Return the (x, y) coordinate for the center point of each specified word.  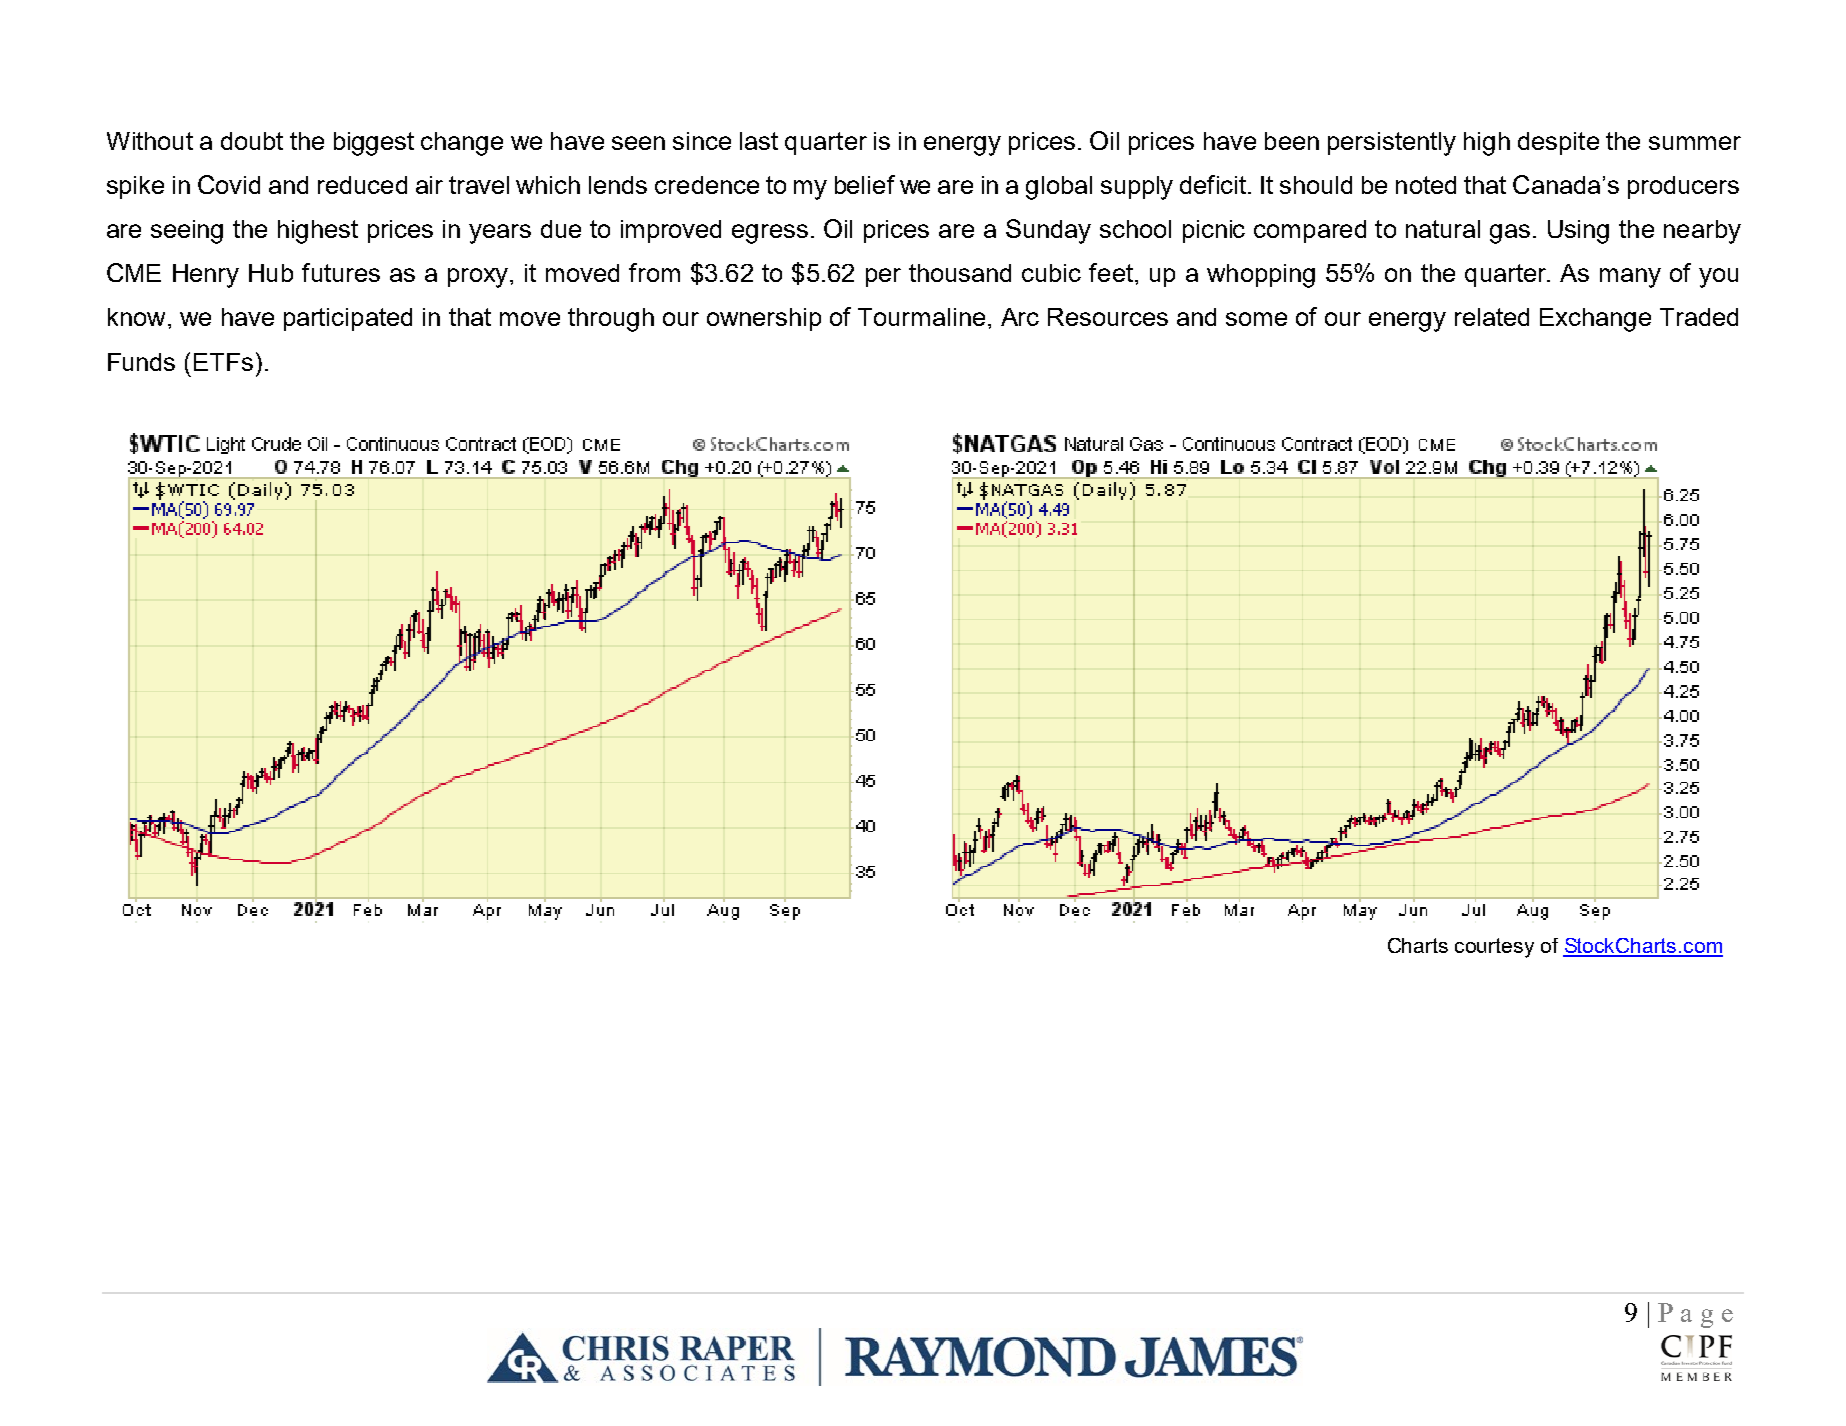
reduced (362, 185)
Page (1695, 1315)
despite (1558, 143)
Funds (141, 362)
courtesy (1494, 948)
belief (865, 184)
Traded (1699, 317)
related (1492, 317)
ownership (764, 319)
